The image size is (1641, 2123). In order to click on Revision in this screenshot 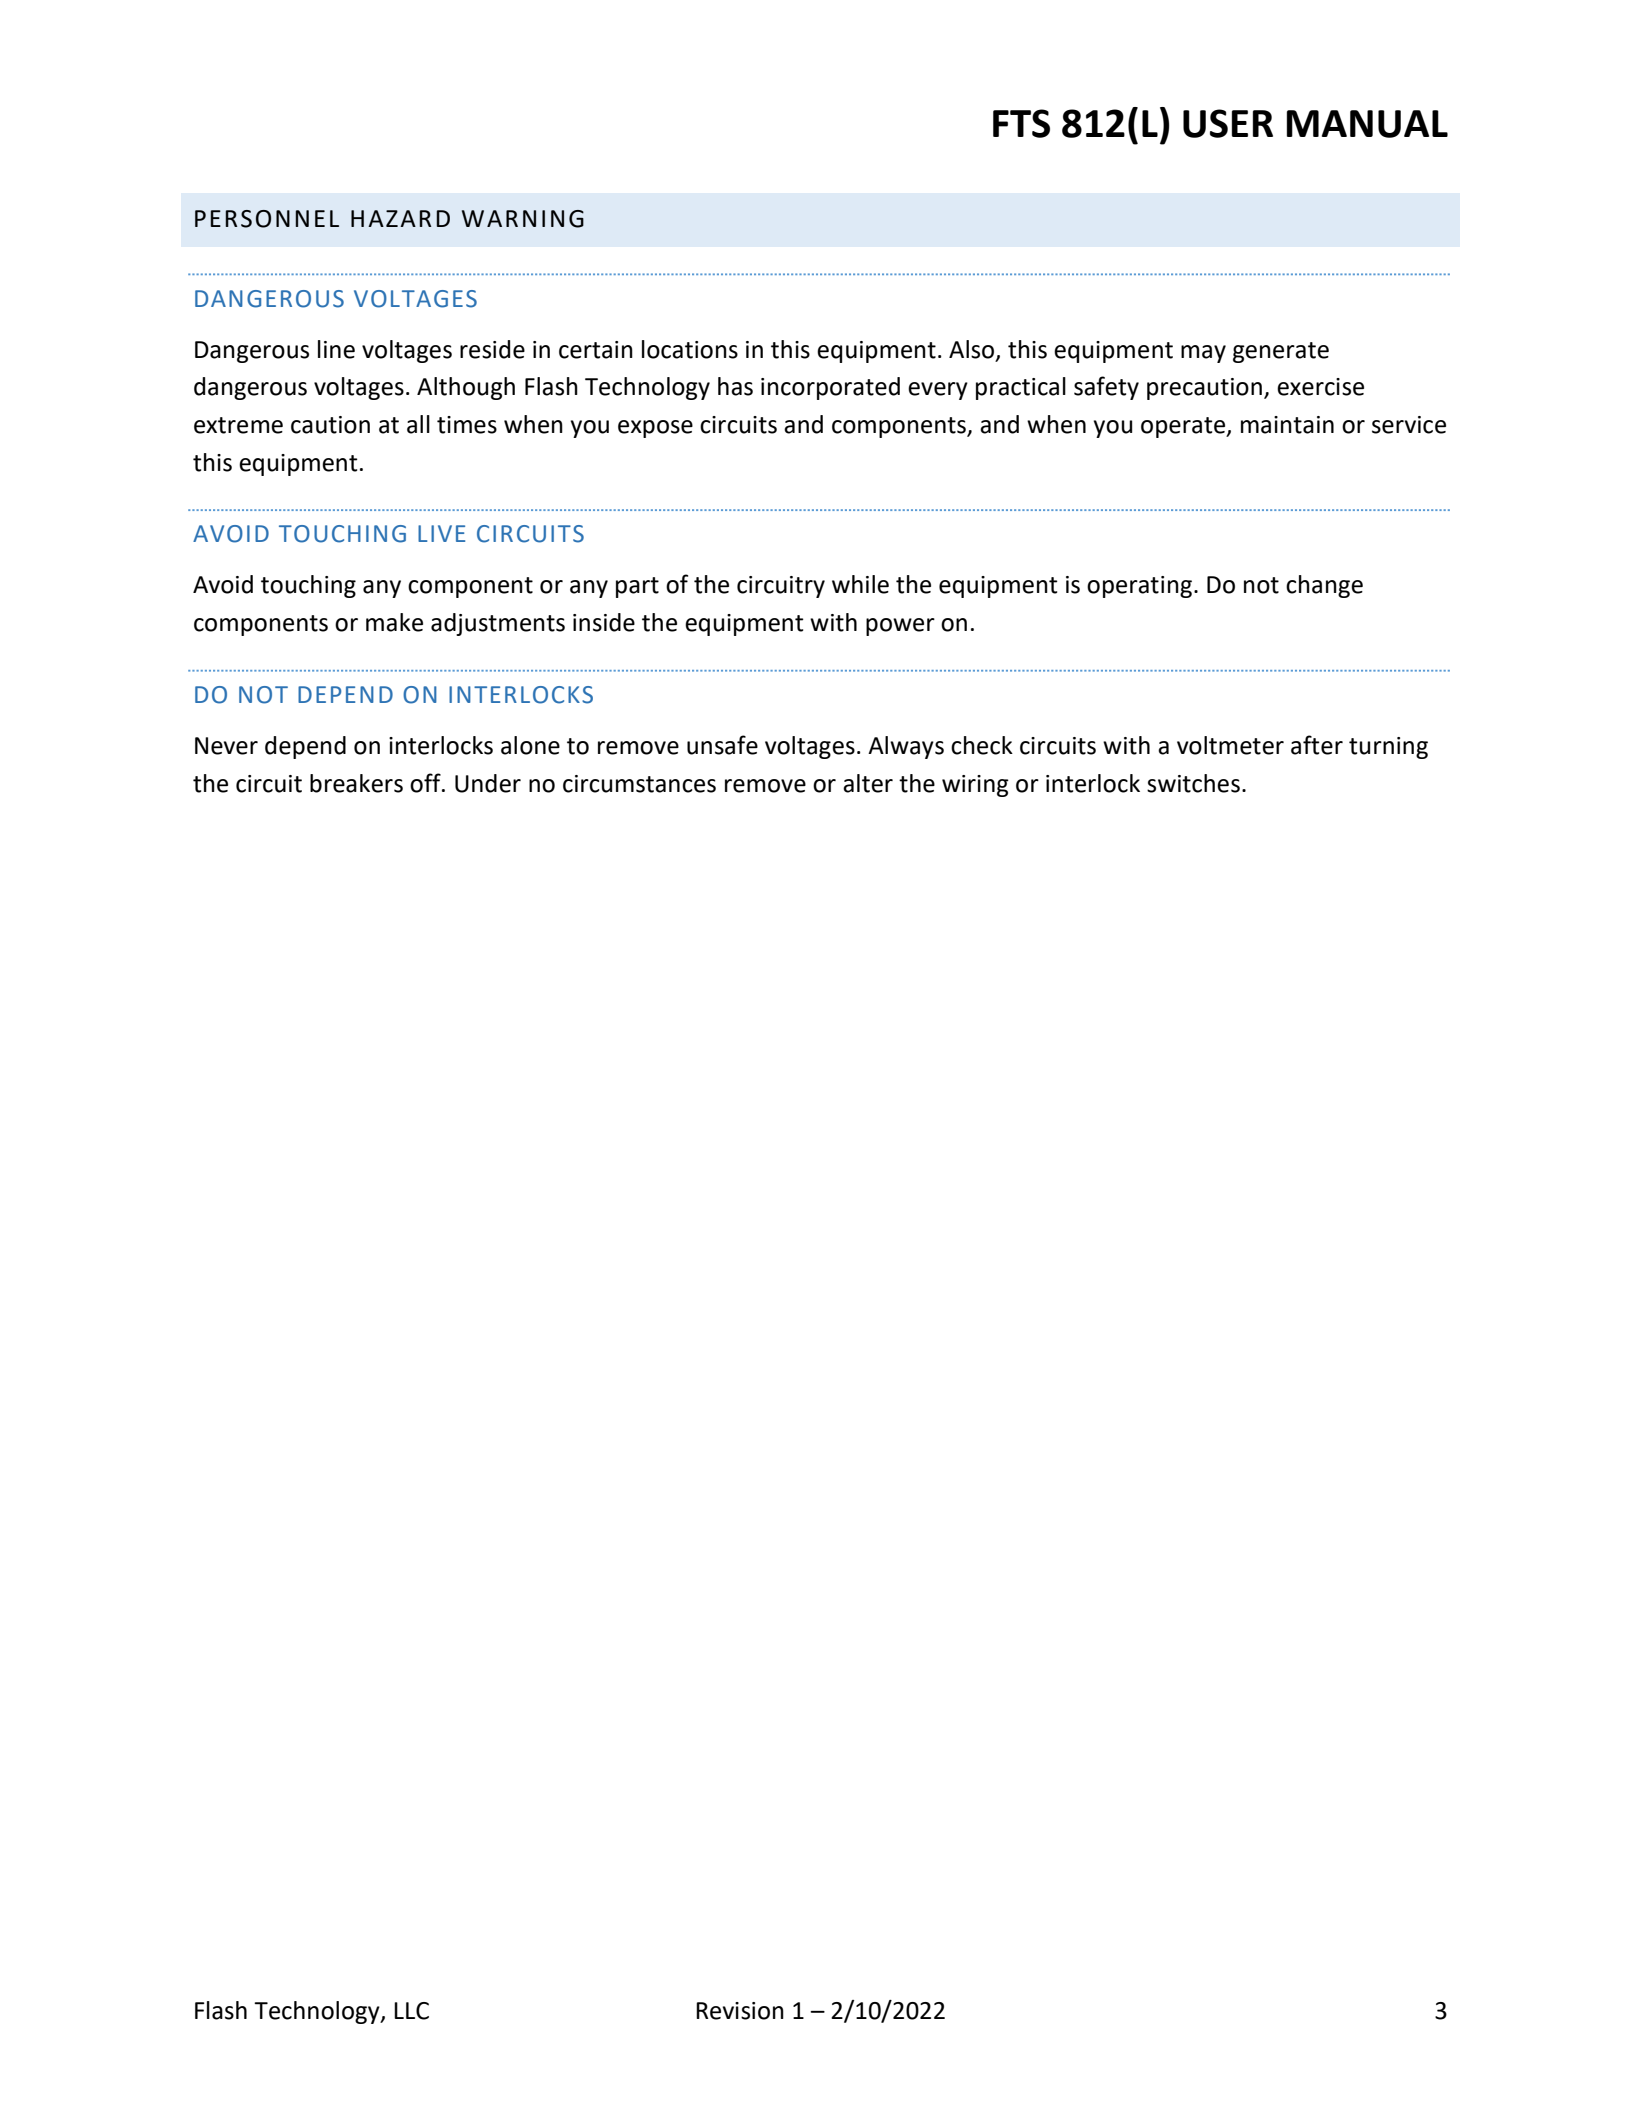, I will do `click(740, 2011)`.
